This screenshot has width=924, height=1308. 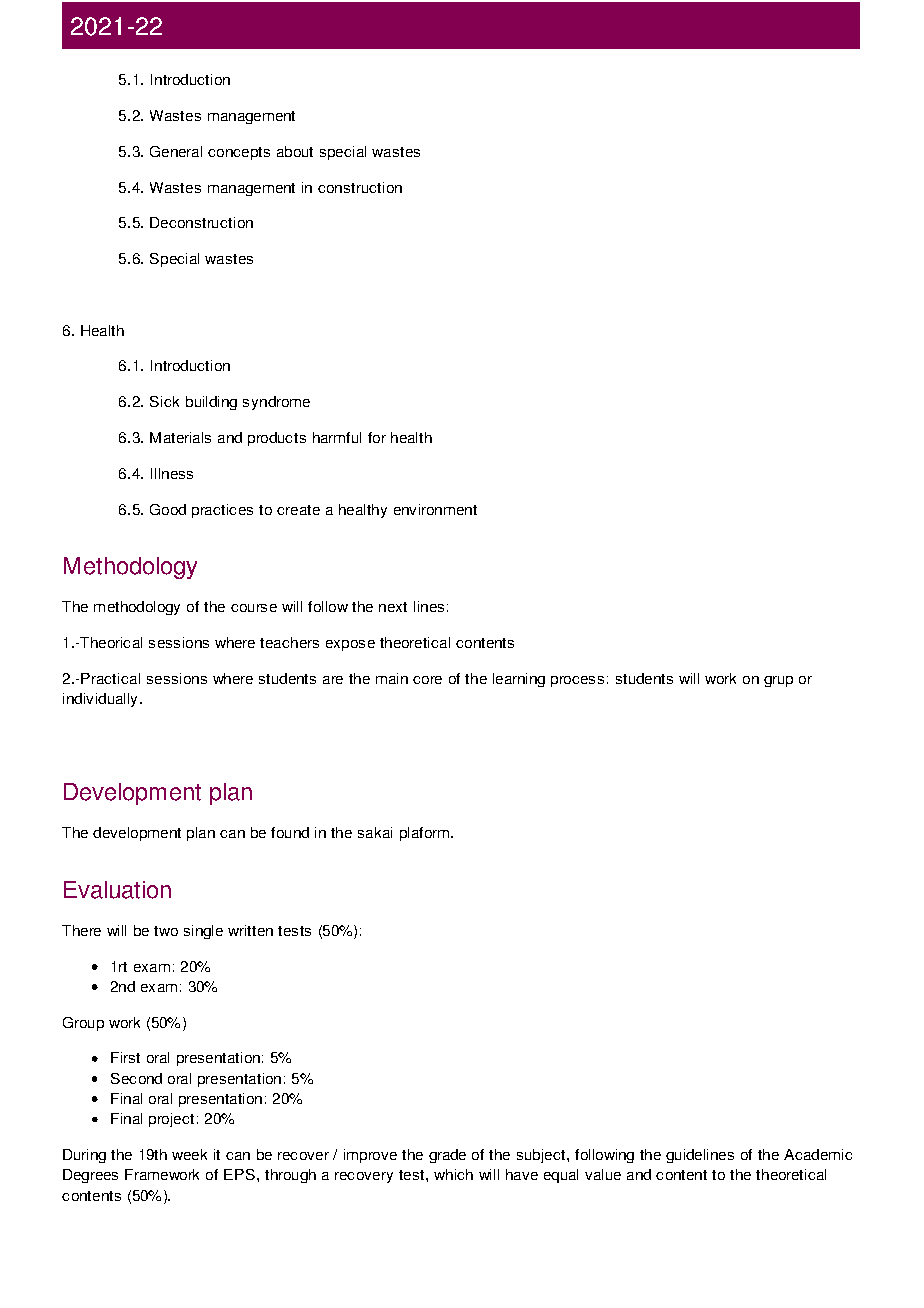 What do you see at coordinates (427, 680) in the screenshot?
I see `core` at bounding box center [427, 680].
